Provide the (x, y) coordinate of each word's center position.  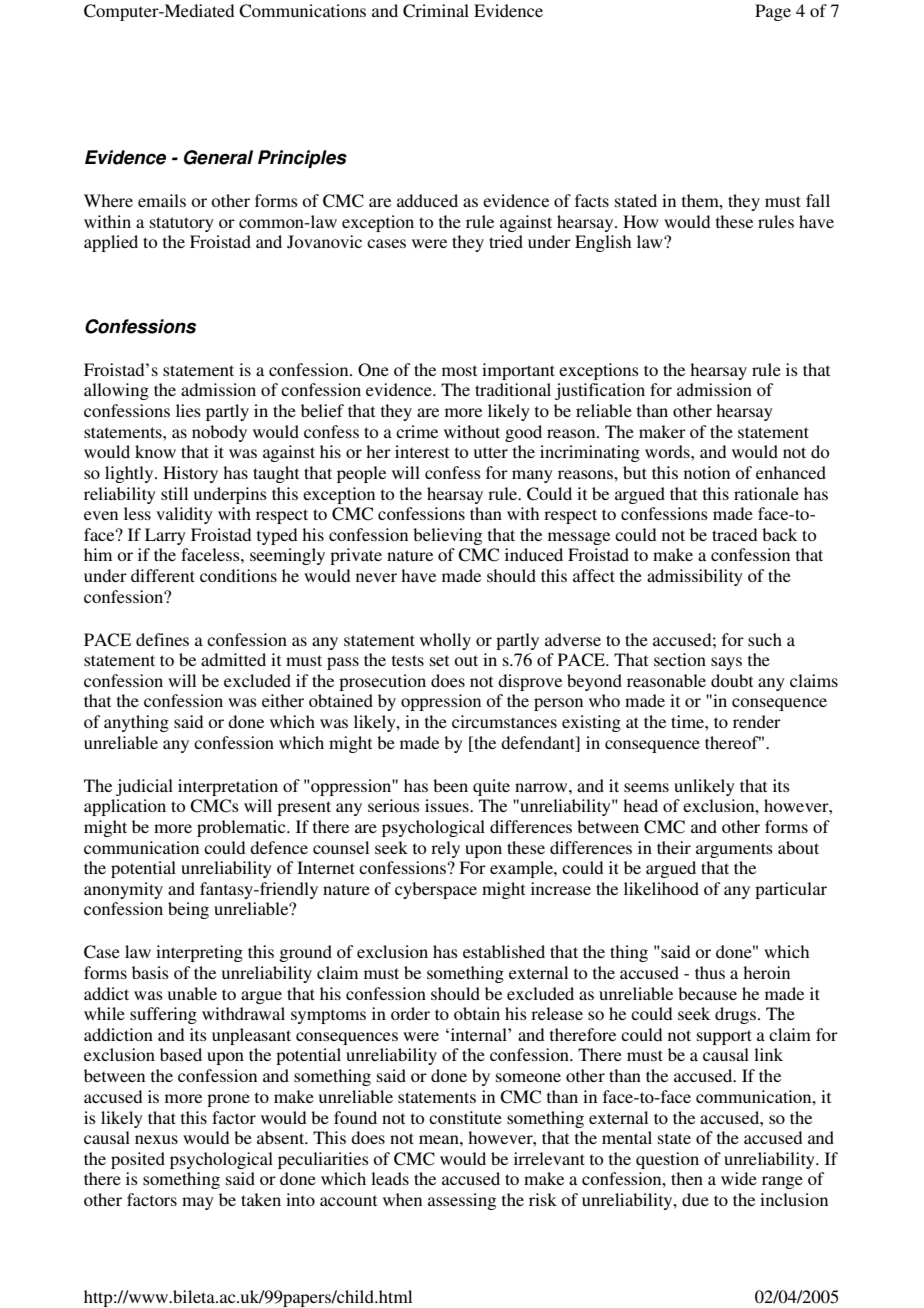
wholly (445, 641)
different (163, 575)
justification (600, 391)
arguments (734, 850)
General (218, 157)
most (459, 370)
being (188, 910)
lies (188, 410)
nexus (156, 1139)
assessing (462, 1201)
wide (739, 1178)
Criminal (436, 11)
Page (773, 12)
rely (445, 849)
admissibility (695, 577)
